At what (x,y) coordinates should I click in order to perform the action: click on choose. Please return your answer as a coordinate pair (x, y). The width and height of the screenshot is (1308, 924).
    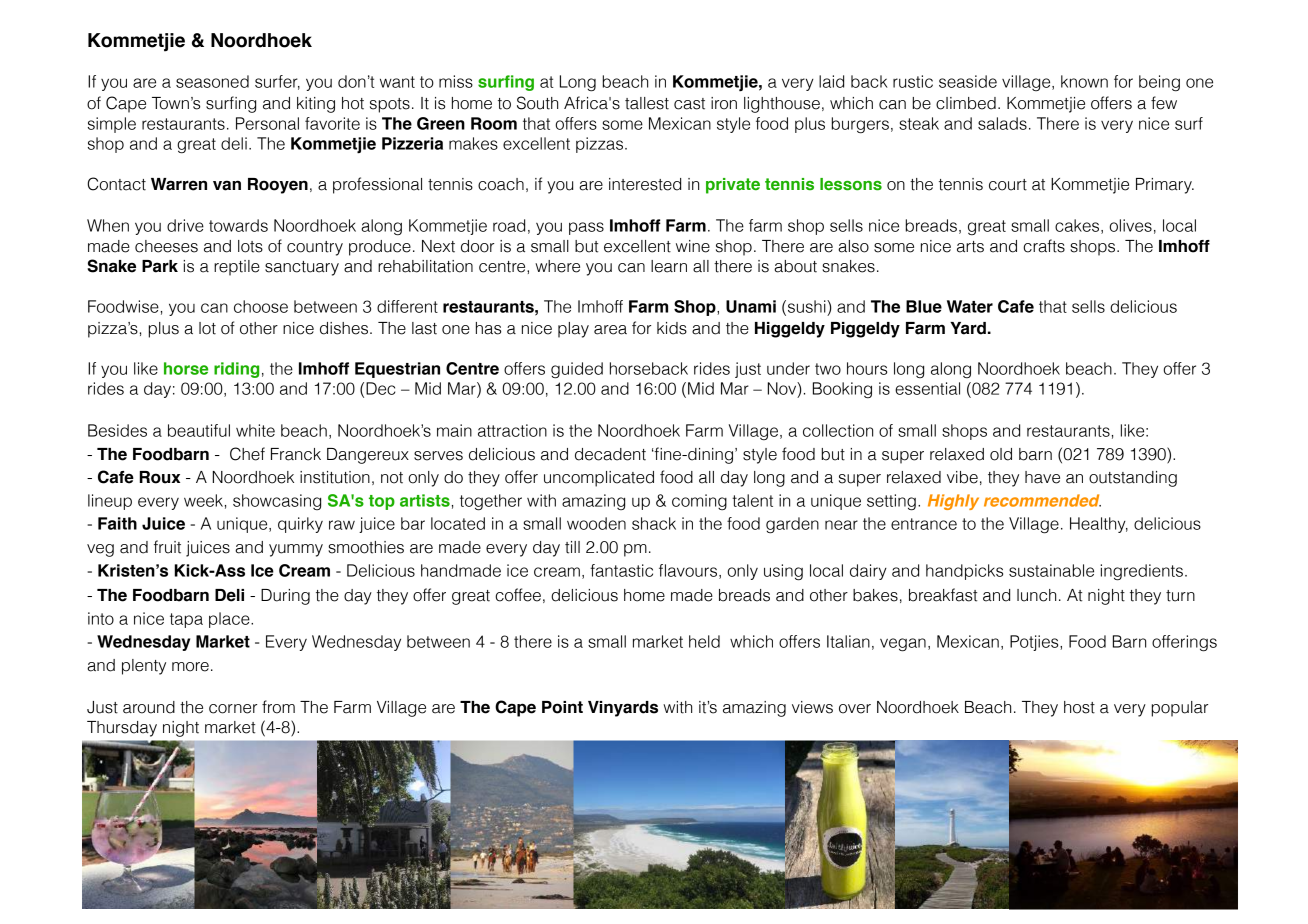
    Looking at the image, I should click on (261, 306).
